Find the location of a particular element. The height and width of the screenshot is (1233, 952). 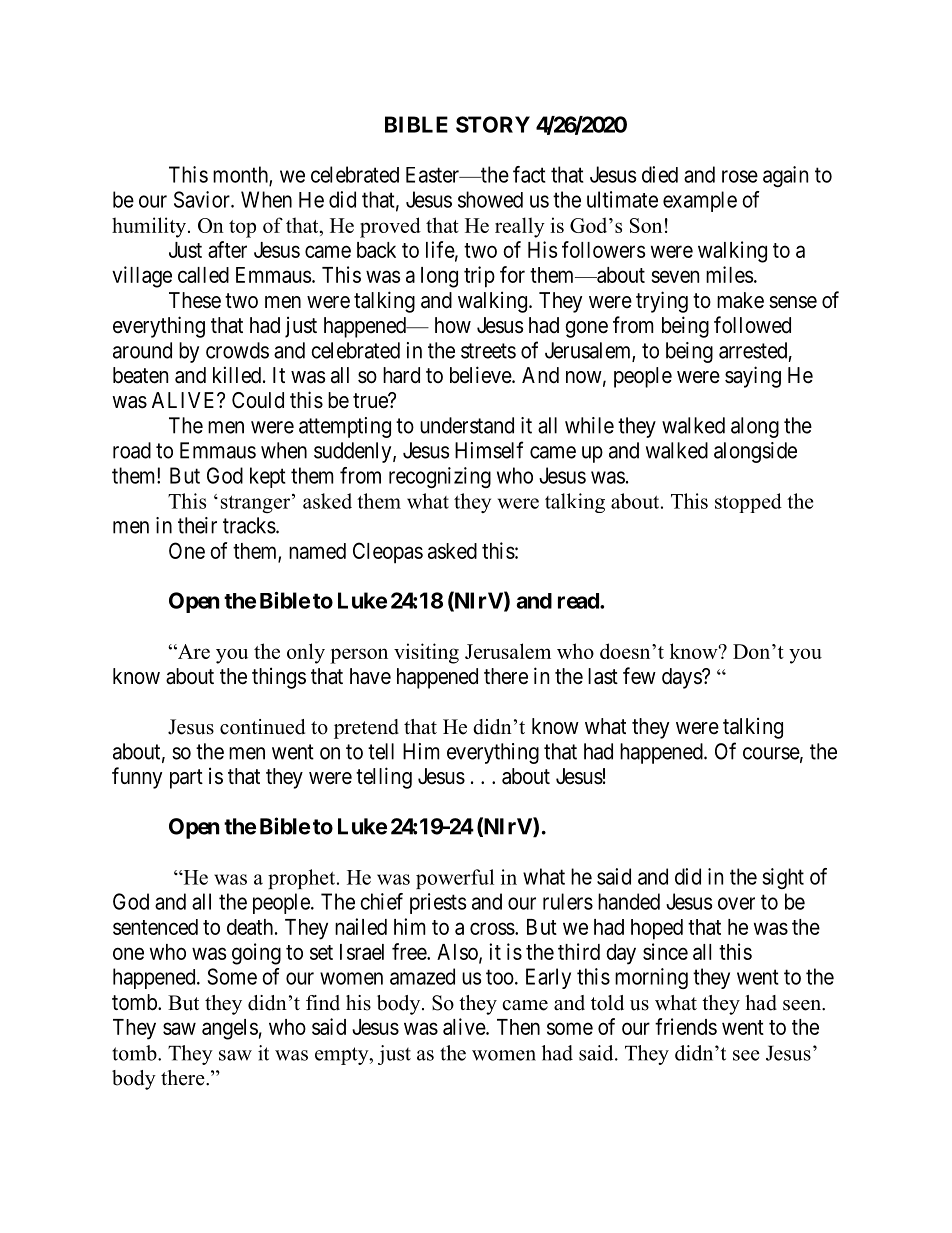

angels is located at coordinates (230, 1029).
